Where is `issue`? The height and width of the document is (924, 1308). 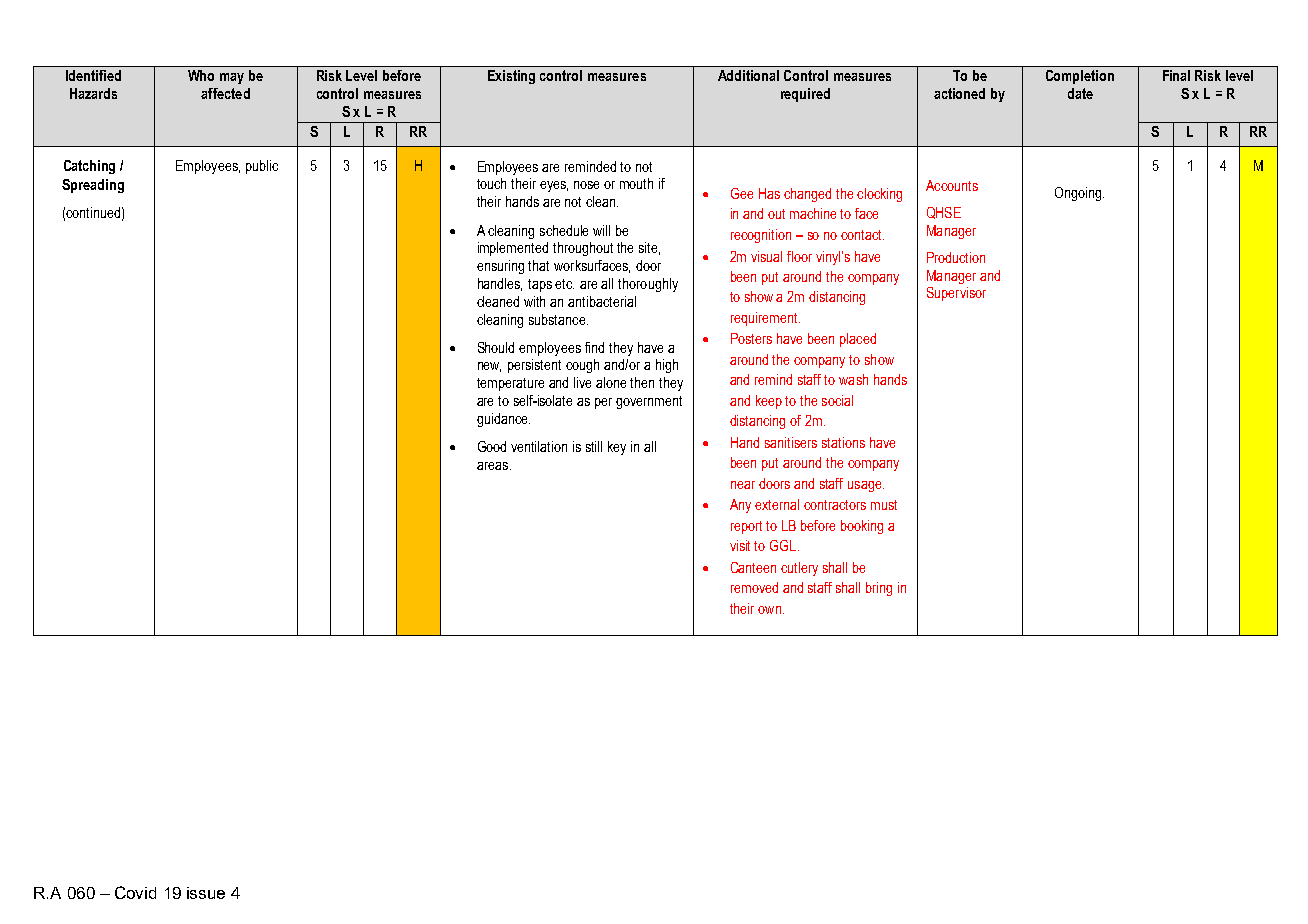
issue is located at coordinates (206, 893).
